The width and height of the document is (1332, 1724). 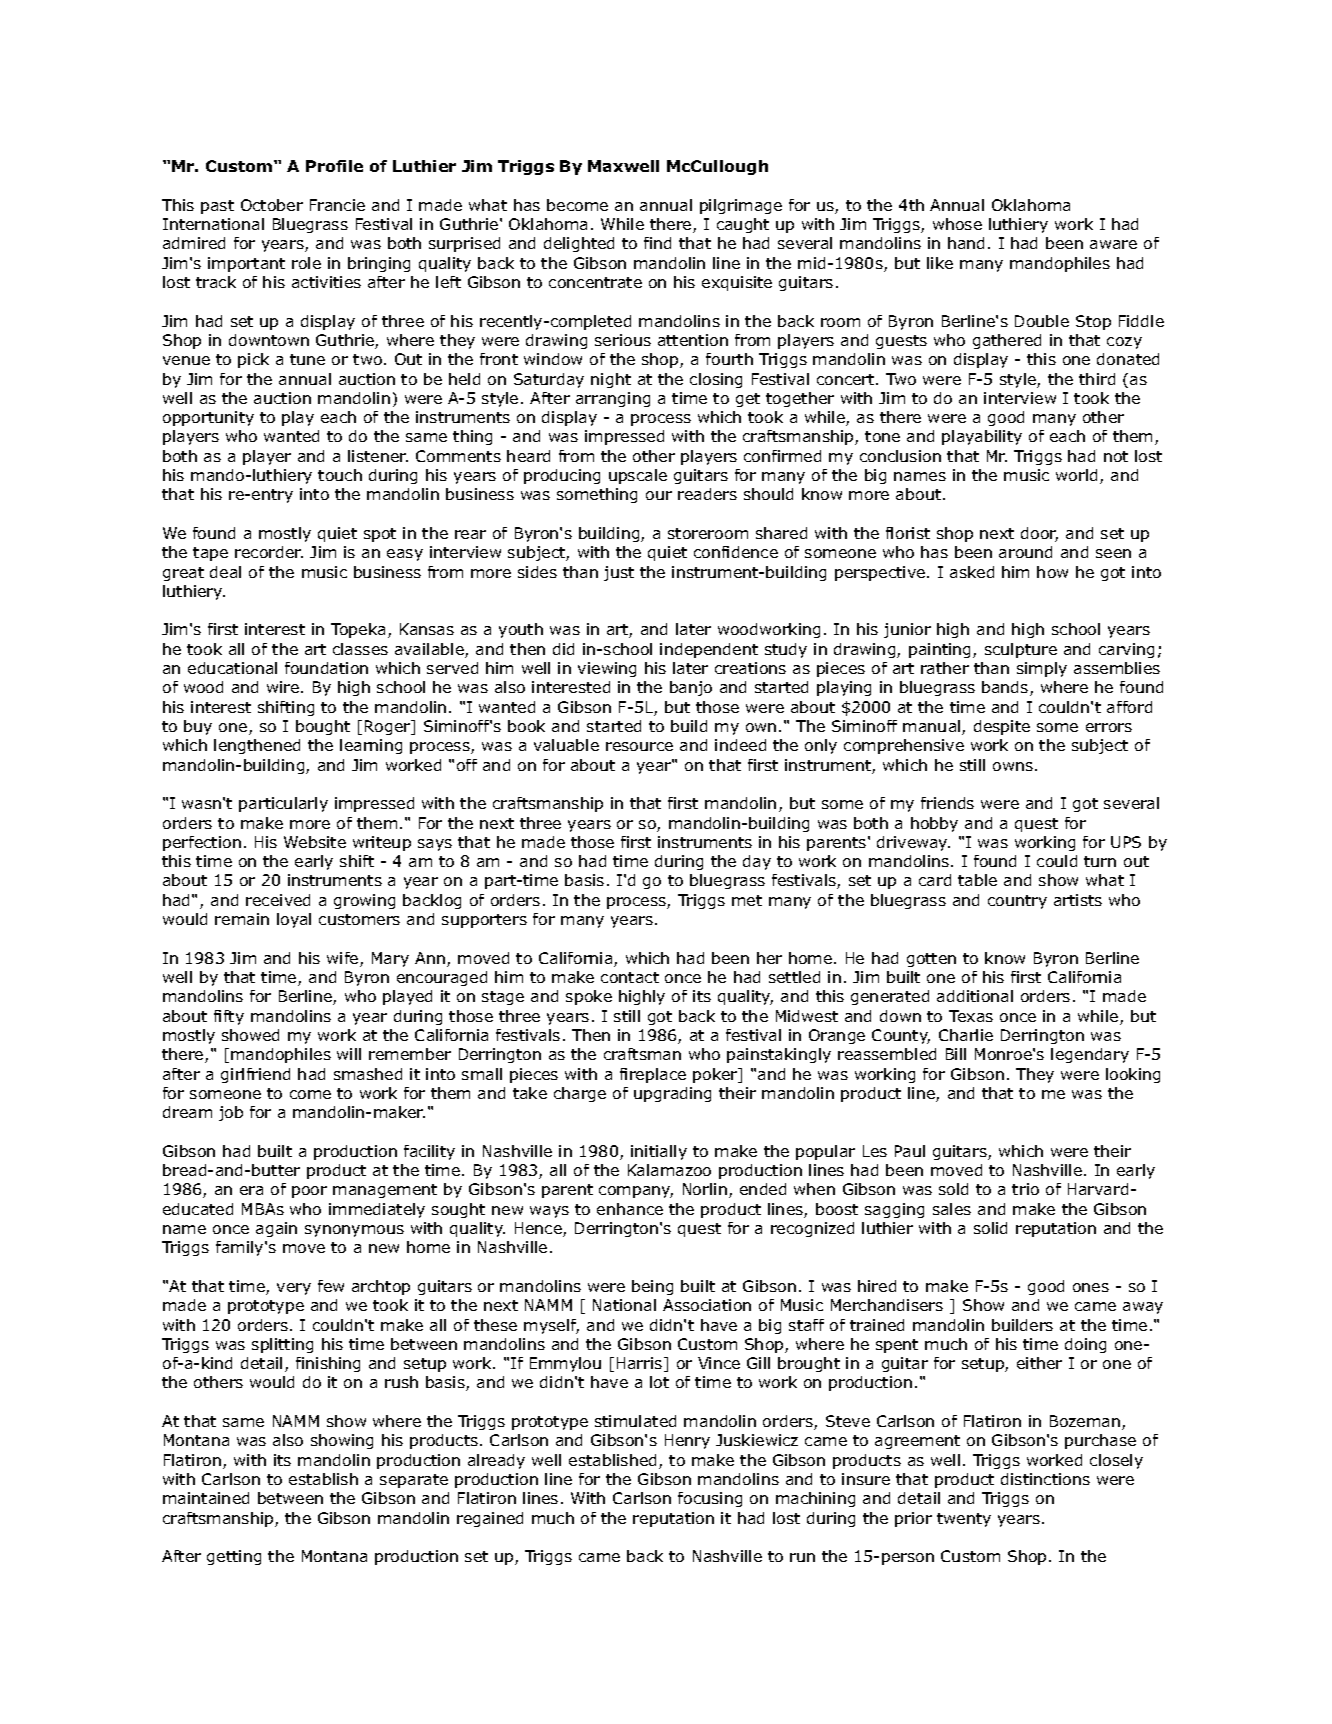 I want to click on getting, so click(x=234, y=1557).
